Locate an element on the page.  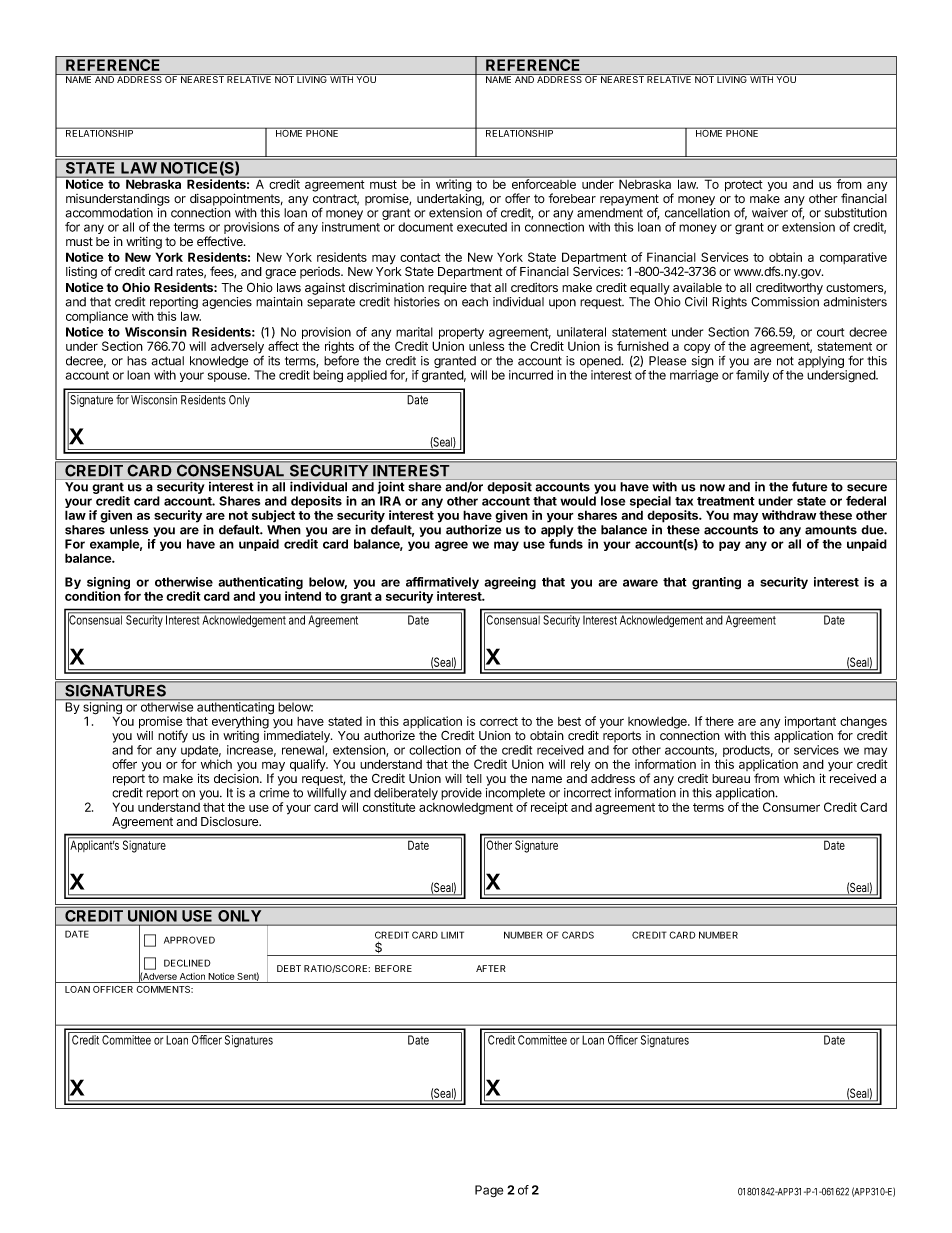
collection is located at coordinates (435, 750).
